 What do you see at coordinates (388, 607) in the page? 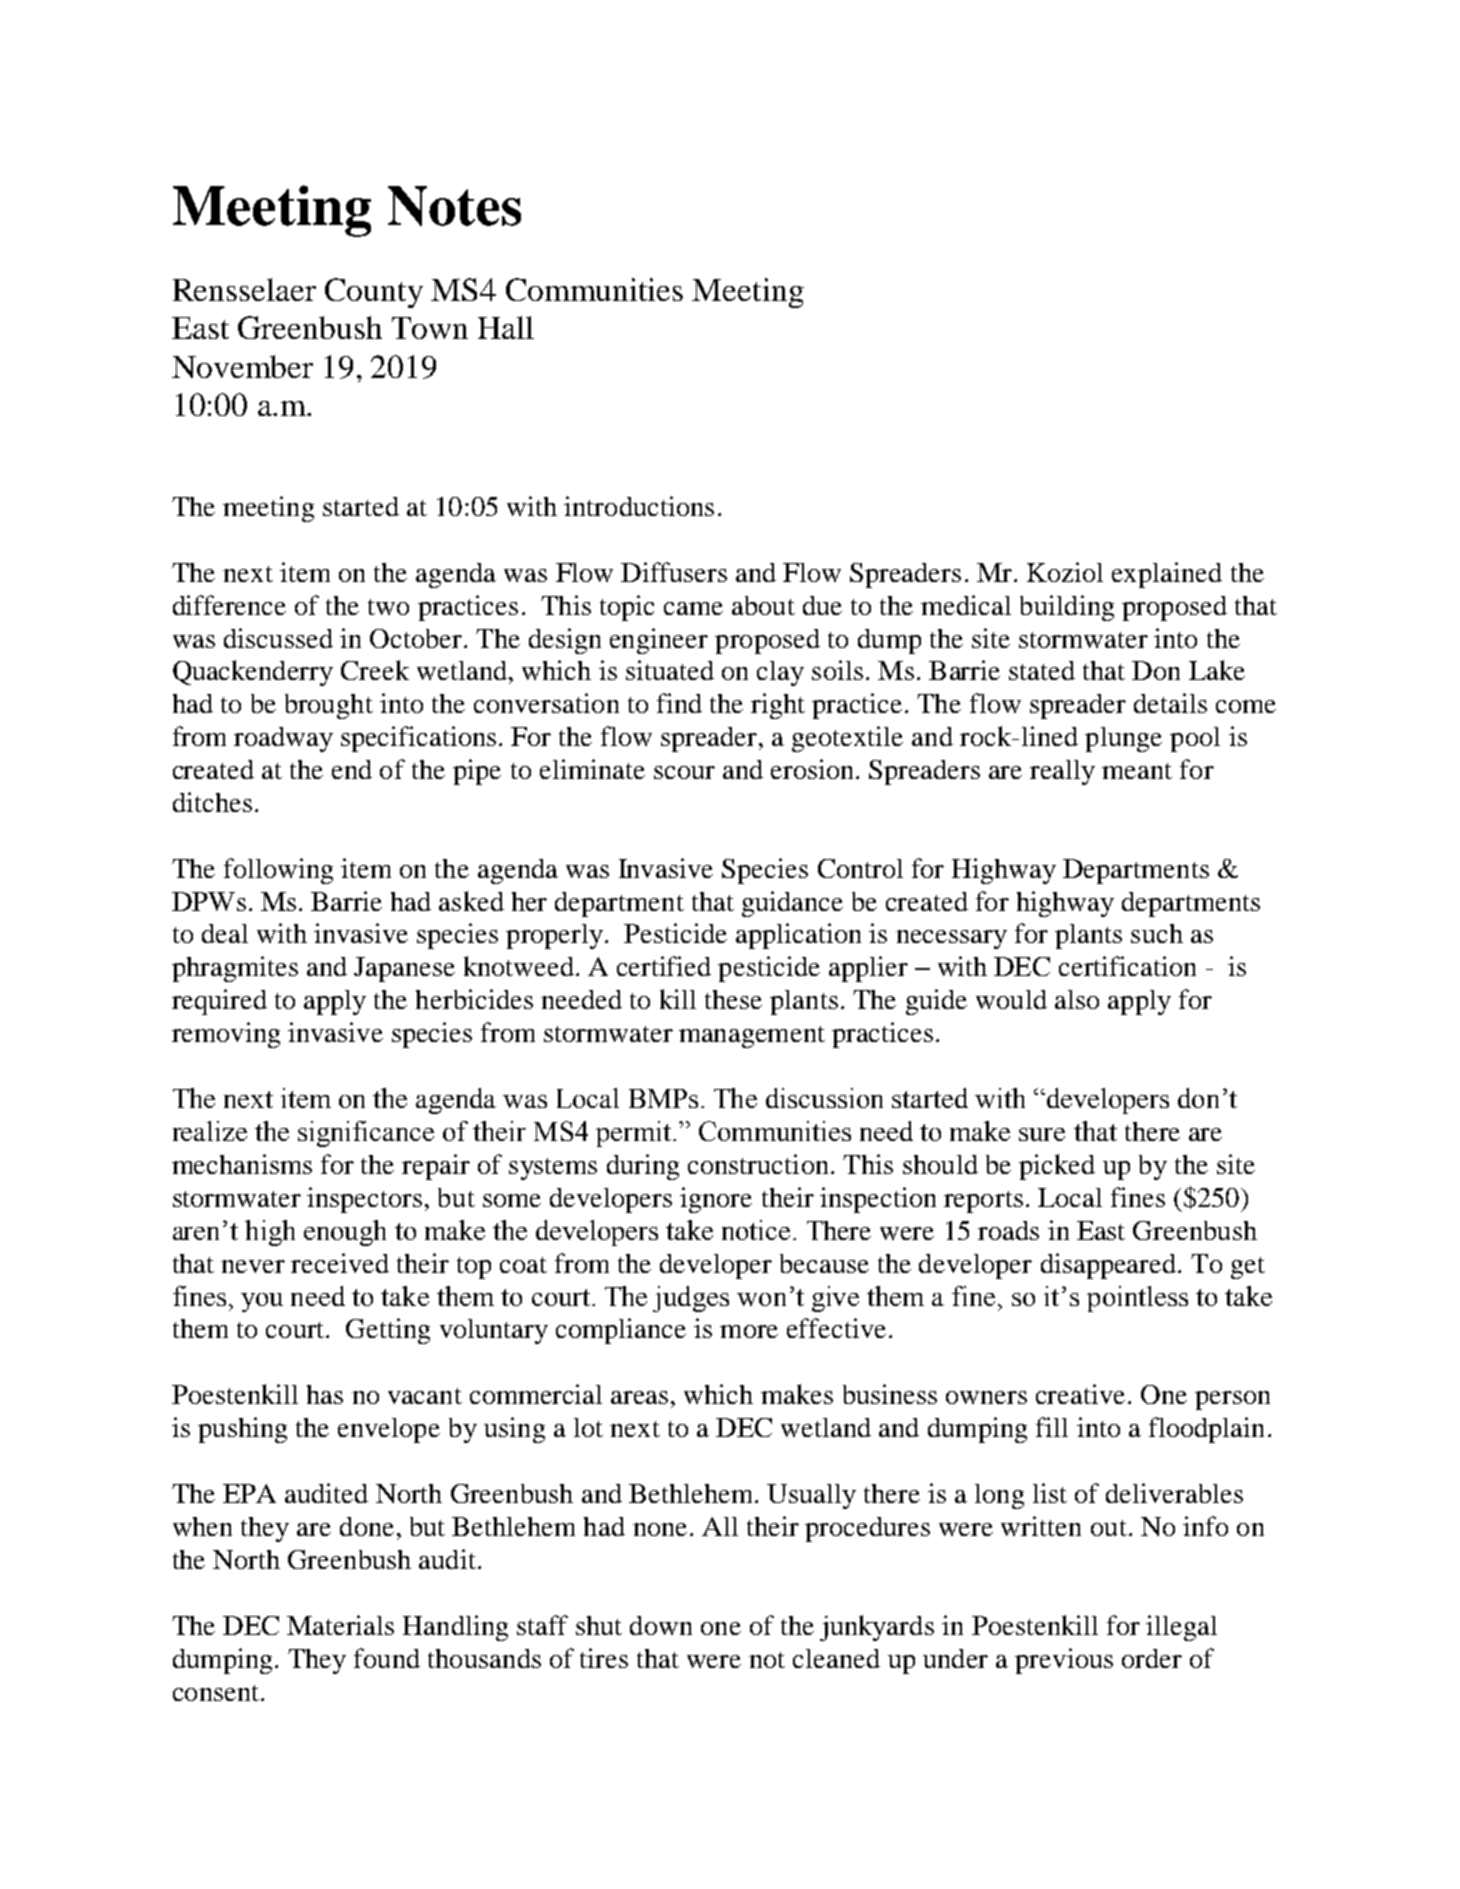
I see `two` at bounding box center [388, 607].
